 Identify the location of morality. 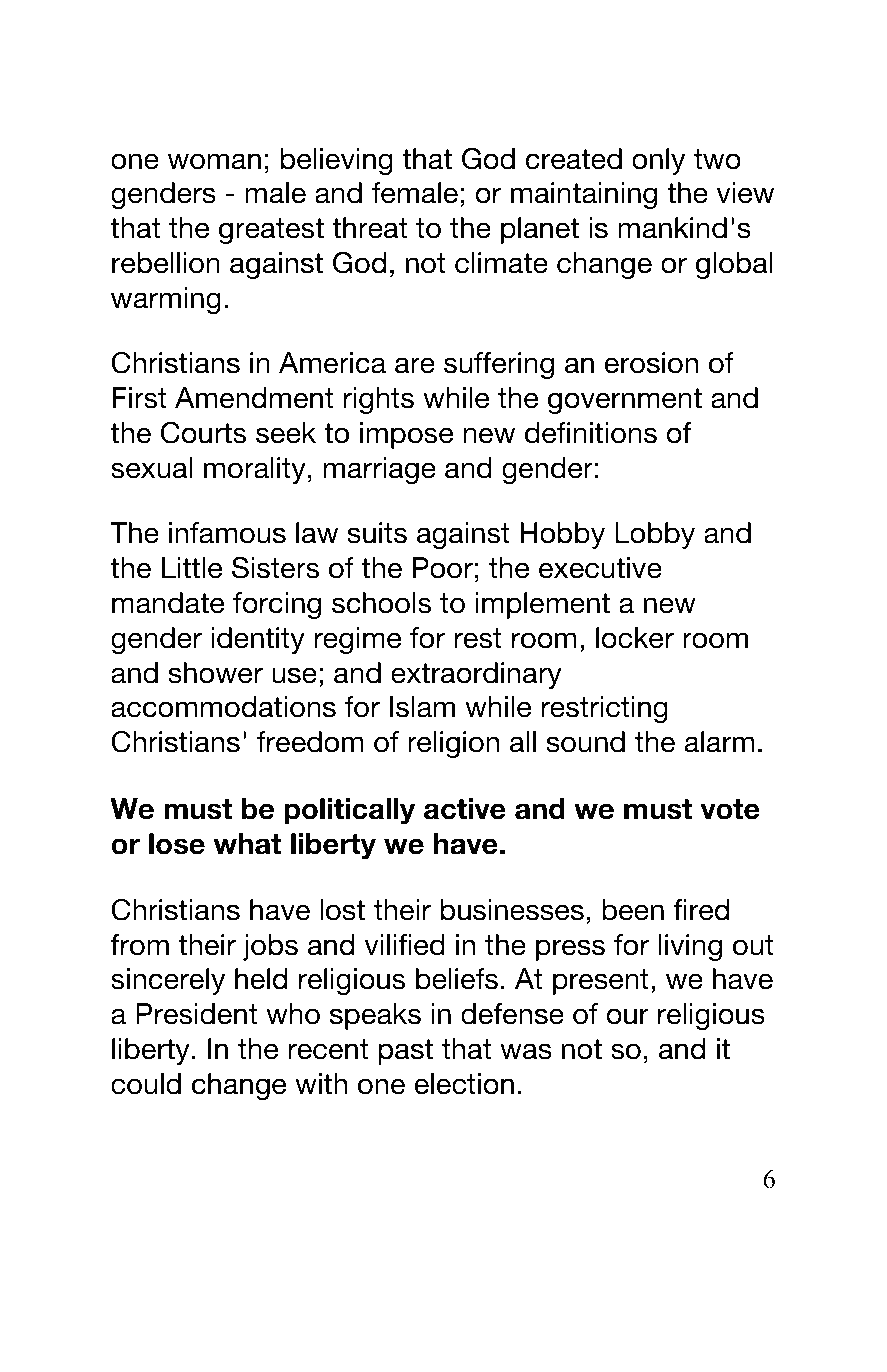
(255, 470).
